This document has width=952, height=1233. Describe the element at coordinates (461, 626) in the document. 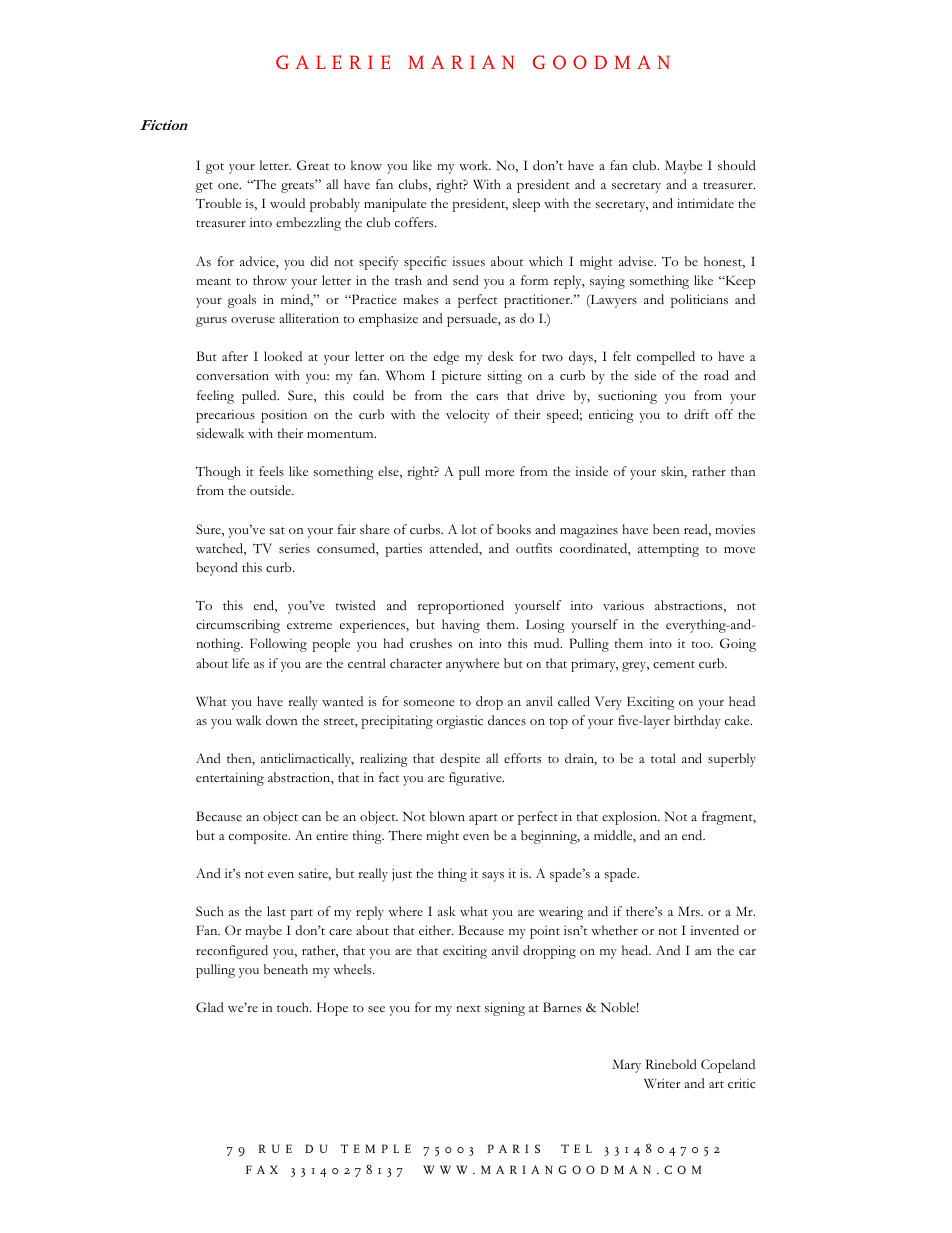

I see `having` at that location.
